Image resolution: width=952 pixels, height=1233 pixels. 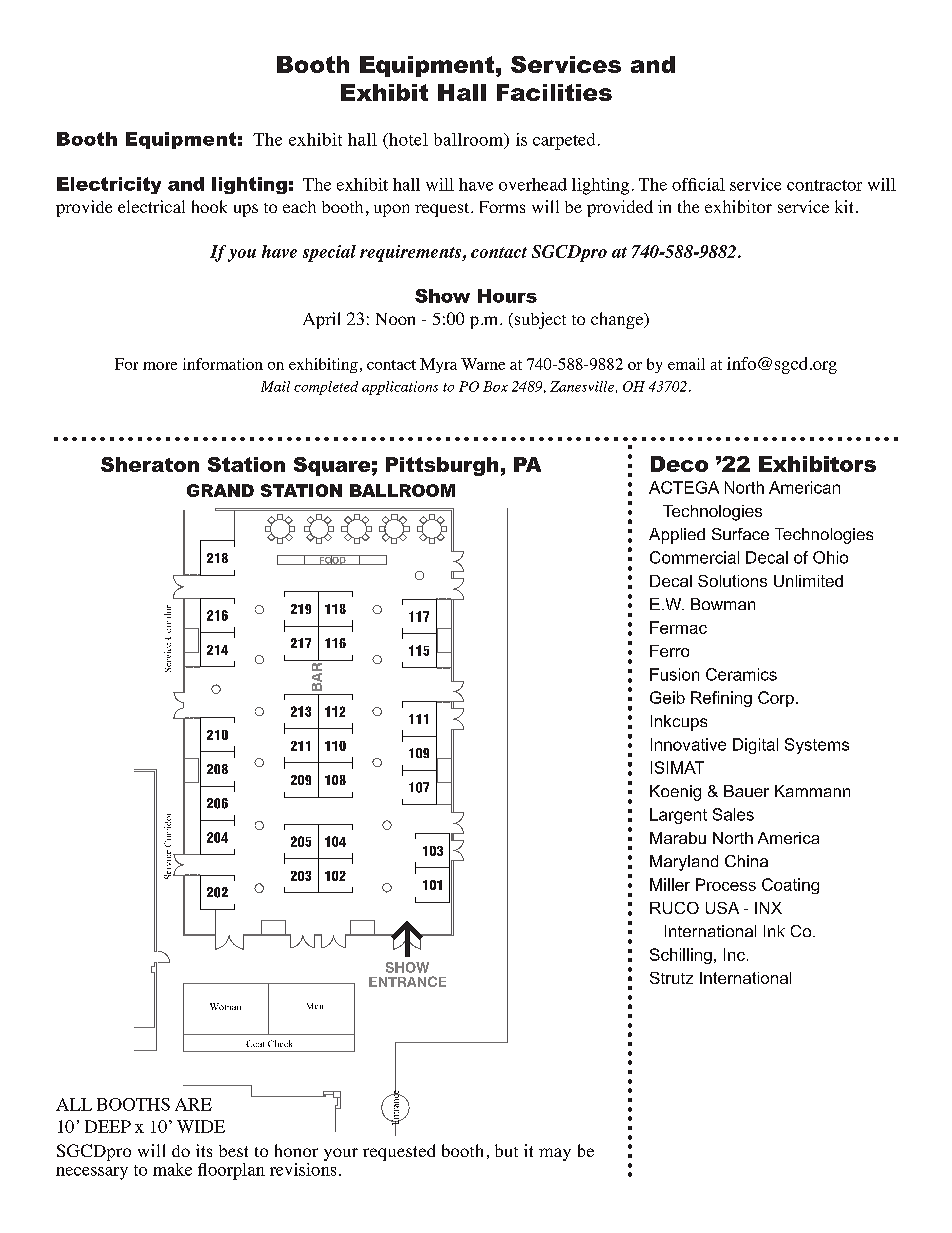 What do you see at coordinates (723, 604) in the screenshot?
I see `Bowman` at bounding box center [723, 604].
